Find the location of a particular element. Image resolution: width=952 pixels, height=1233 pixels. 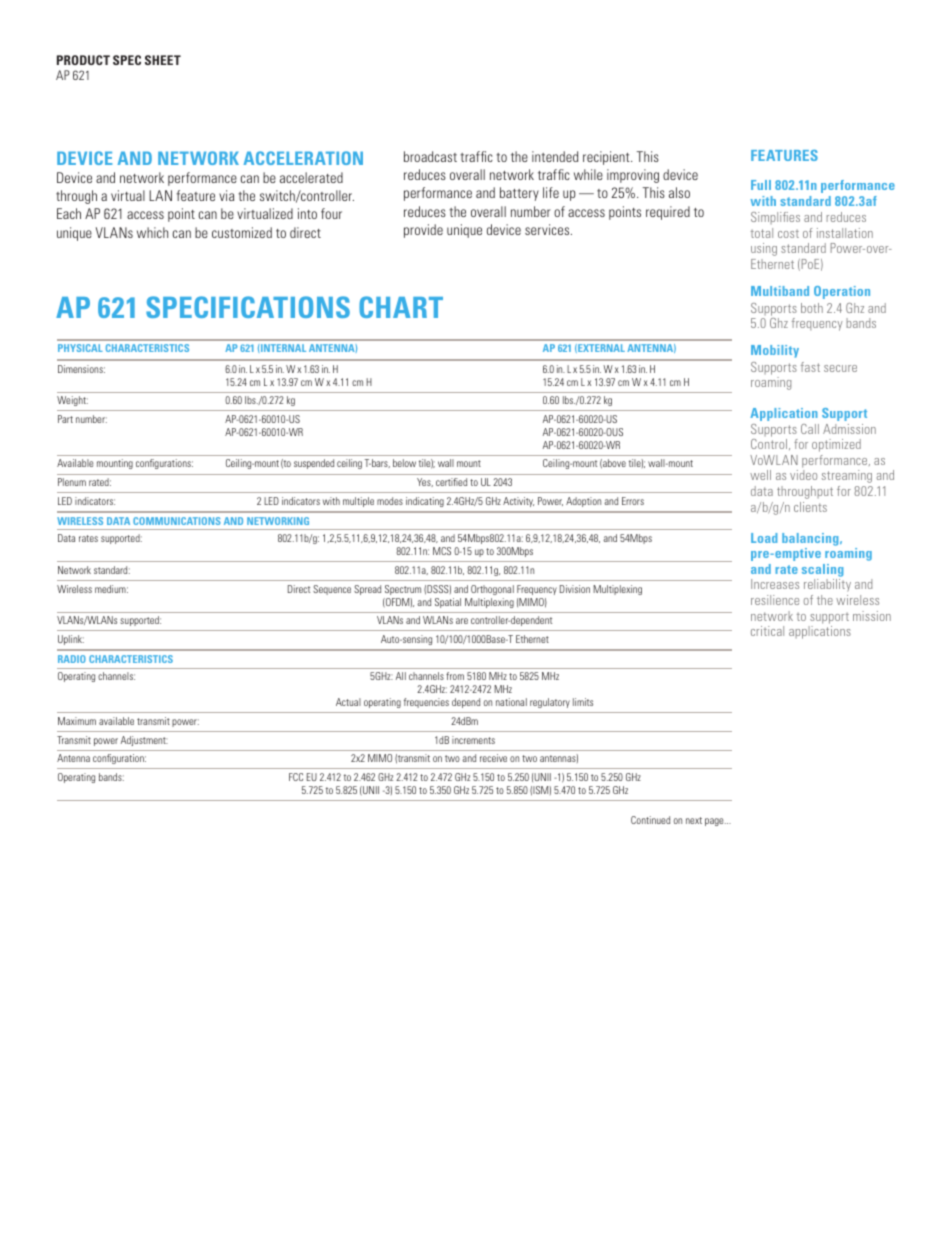

Call is located at coordinates (810, 429).
